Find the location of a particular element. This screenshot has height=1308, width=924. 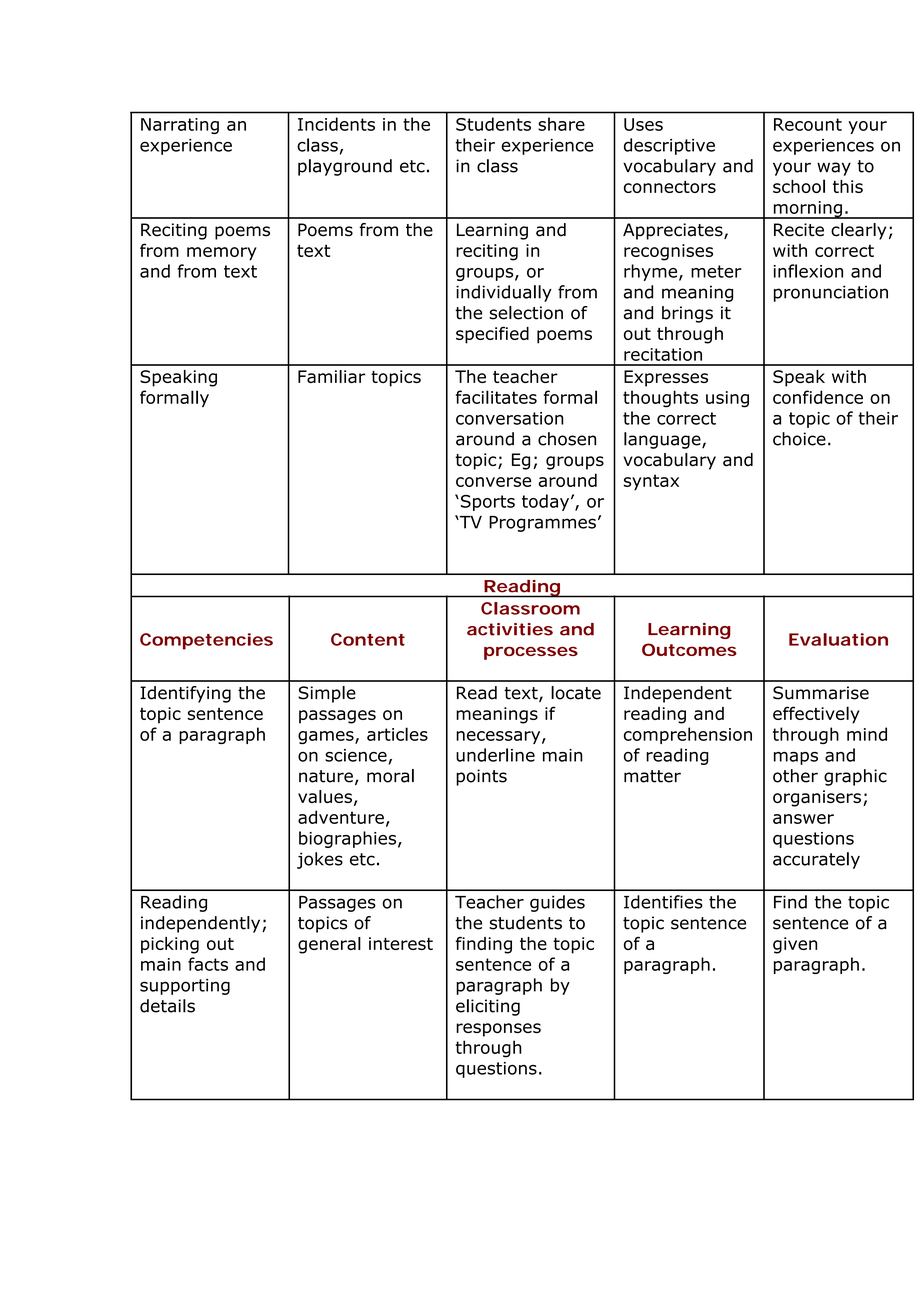

activities is located at coordinates (510, 629).
